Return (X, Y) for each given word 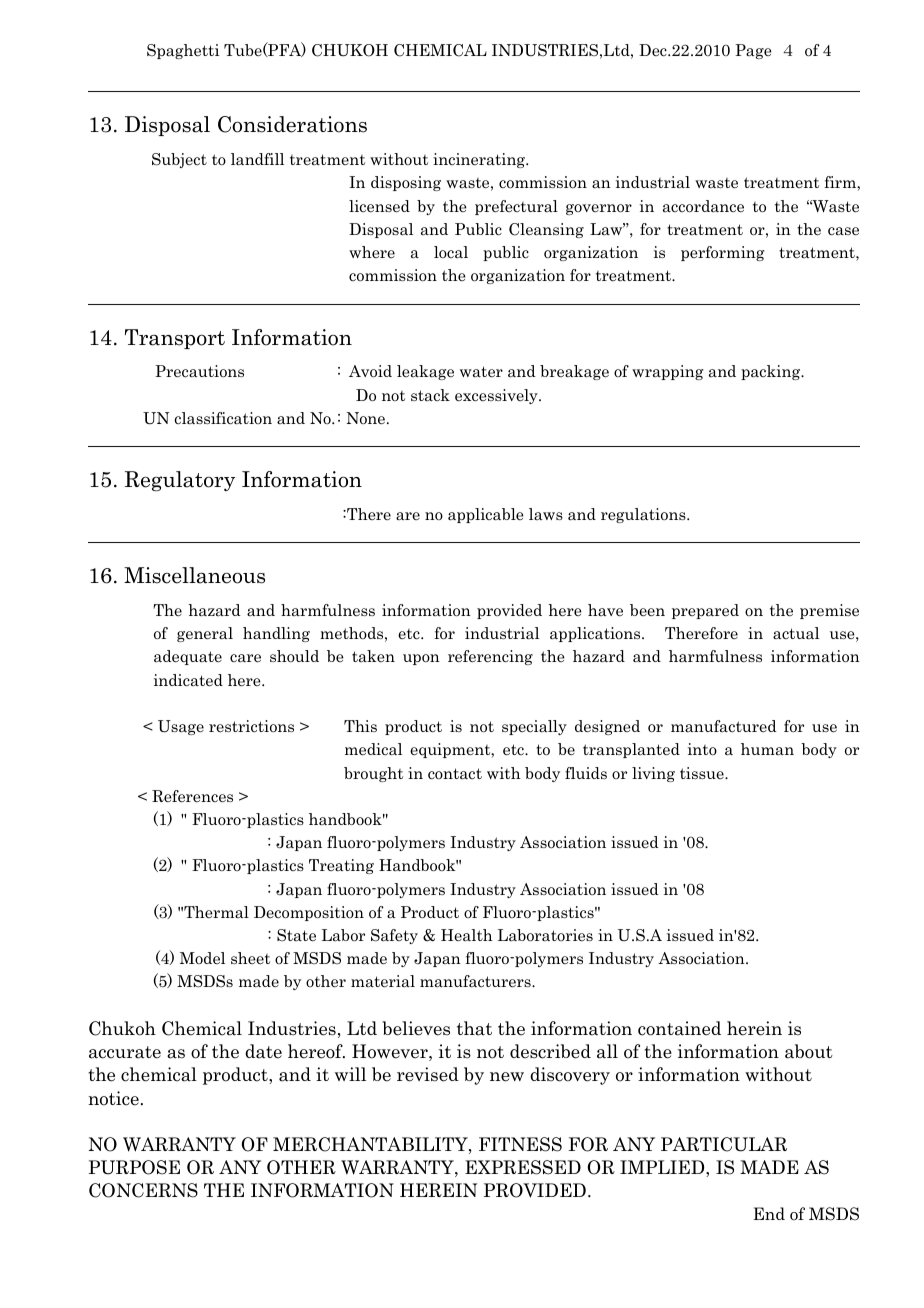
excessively (497, 396)
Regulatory (180, 481)
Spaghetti (183, 51)
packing (772, 372)
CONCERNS (143, 1190)
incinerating (480, 160)
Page (753, 51)
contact (455, 774)
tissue (703, 773)
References (192, 796)
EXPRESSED (523, 1167)
